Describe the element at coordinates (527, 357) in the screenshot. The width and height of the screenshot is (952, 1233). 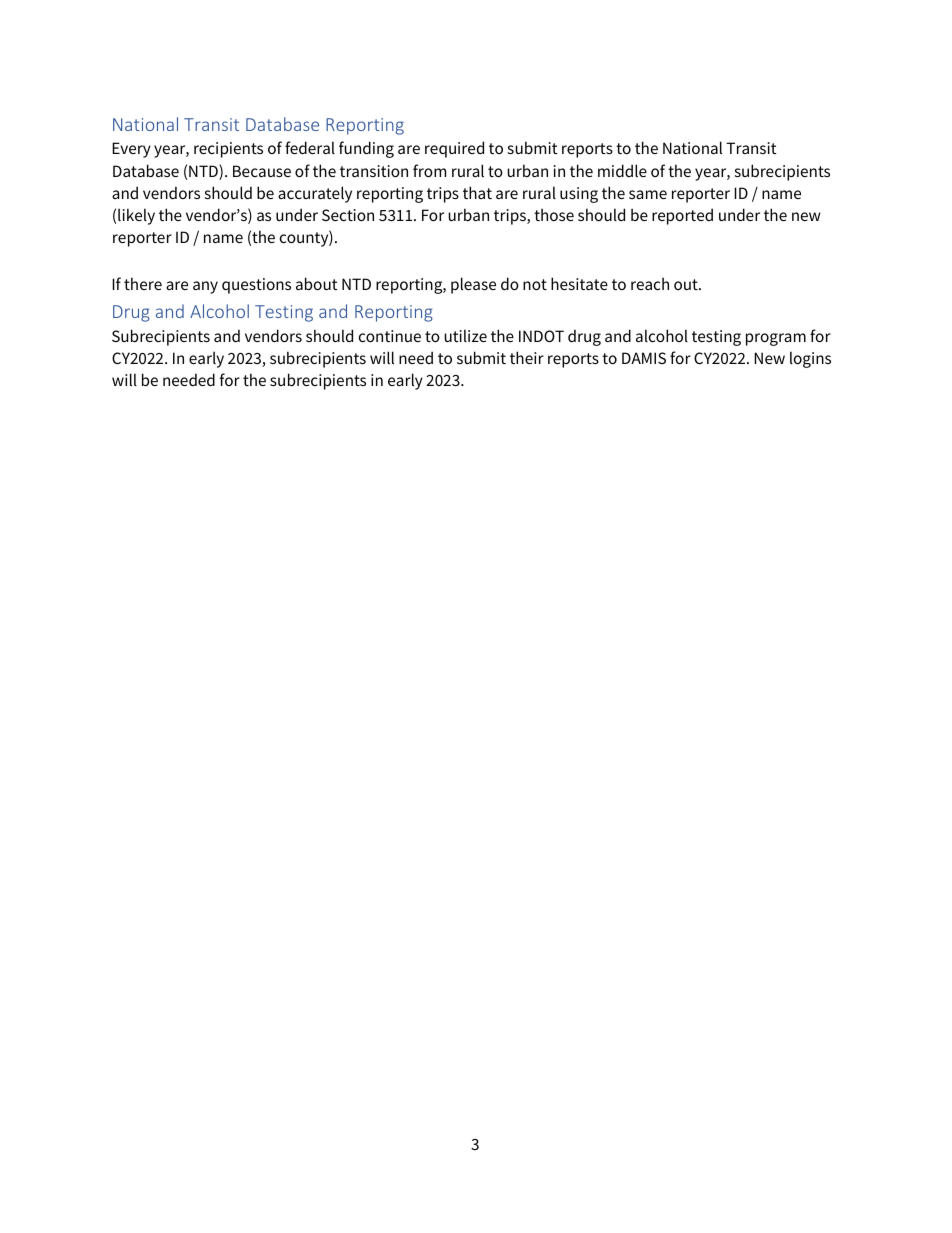
I see `their` at that location.
